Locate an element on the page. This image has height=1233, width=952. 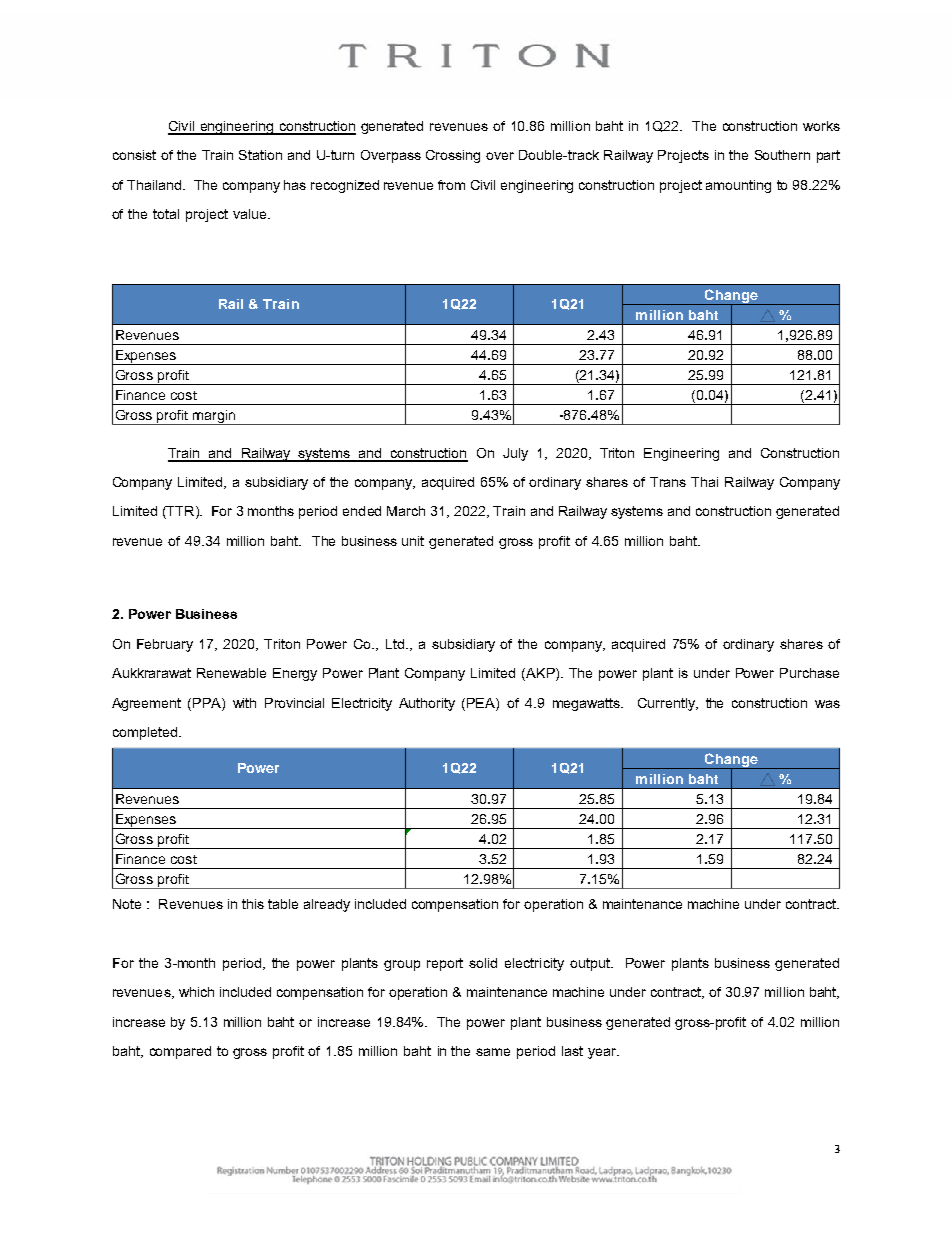
February is located at coordinates (165, 645).
